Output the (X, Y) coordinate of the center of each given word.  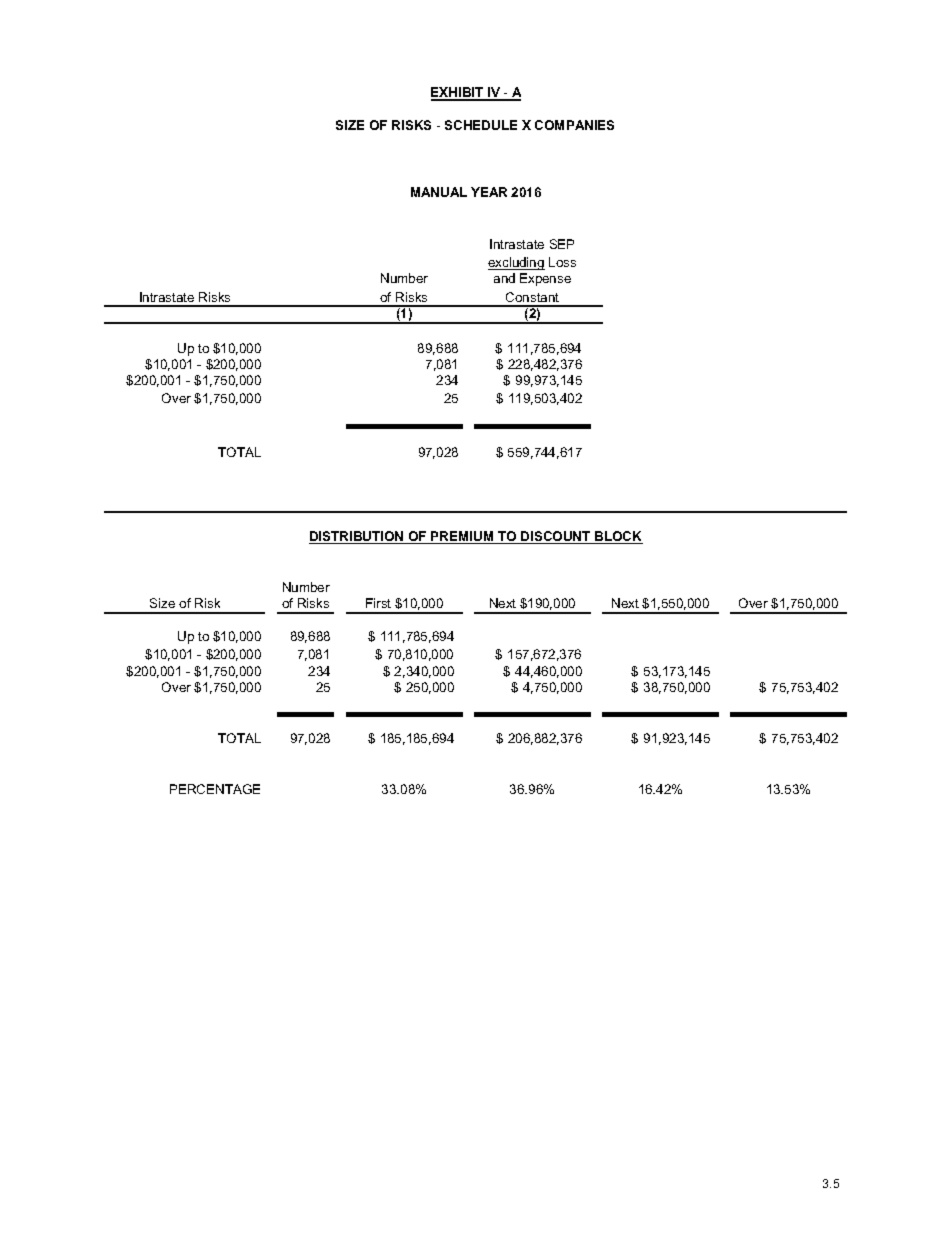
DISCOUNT (556, 537)
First (378, 603)
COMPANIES (574, 125)
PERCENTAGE (215, 789)
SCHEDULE (481, 125)
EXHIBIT (458, 93)
